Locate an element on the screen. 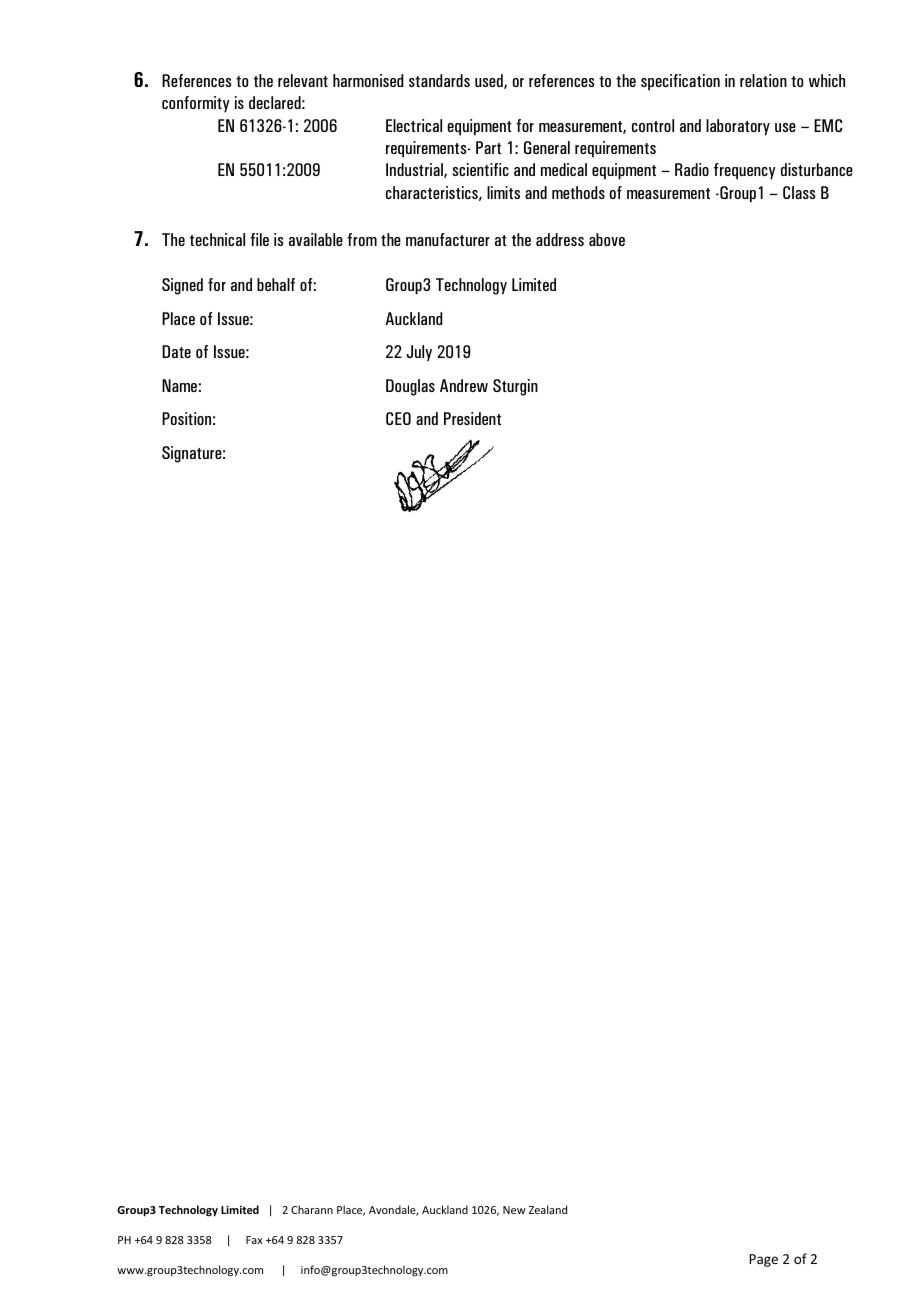  Page is located at coordinates (763, 1260).
